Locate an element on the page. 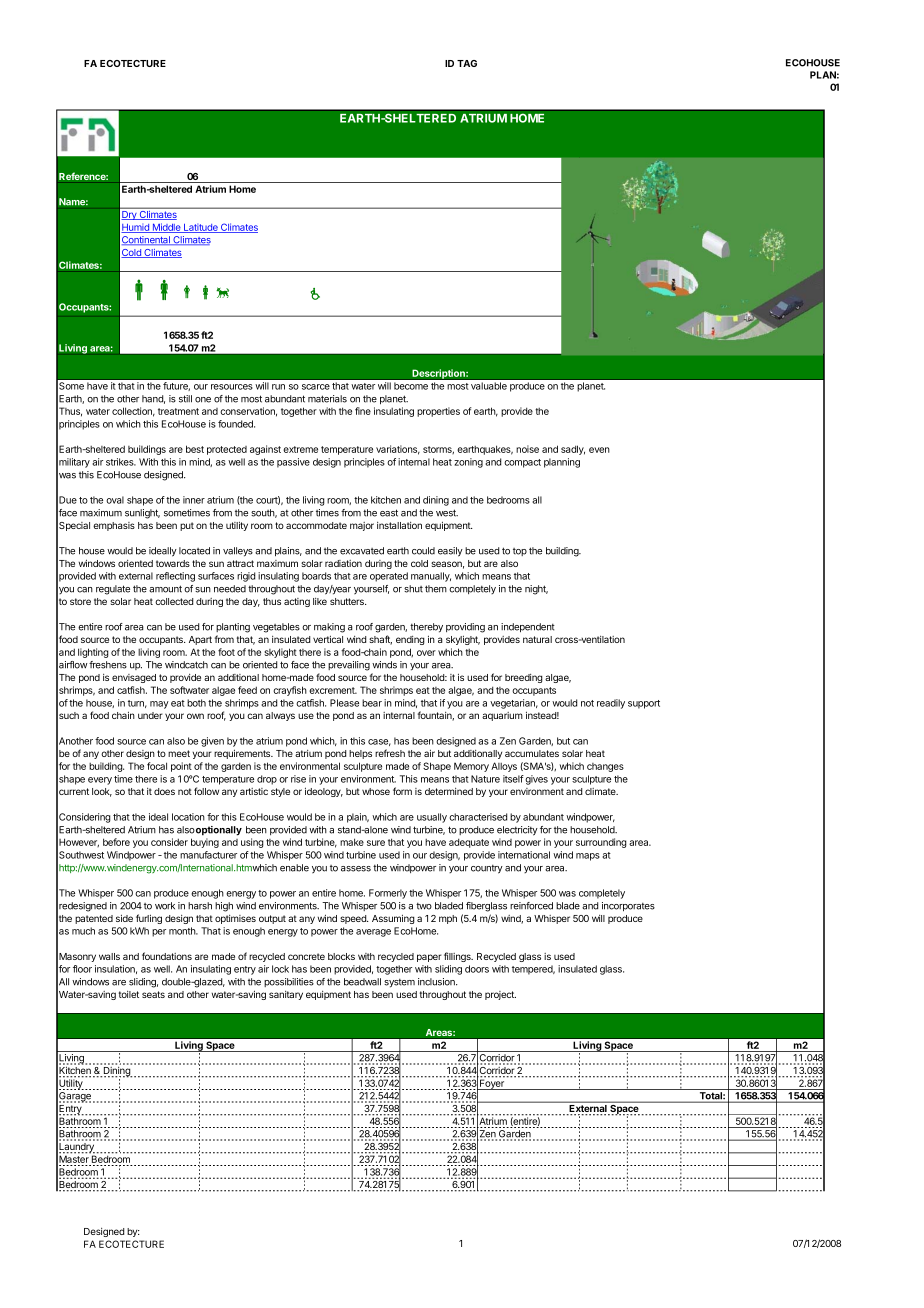  Humid is located at coordinates (136, 228).
